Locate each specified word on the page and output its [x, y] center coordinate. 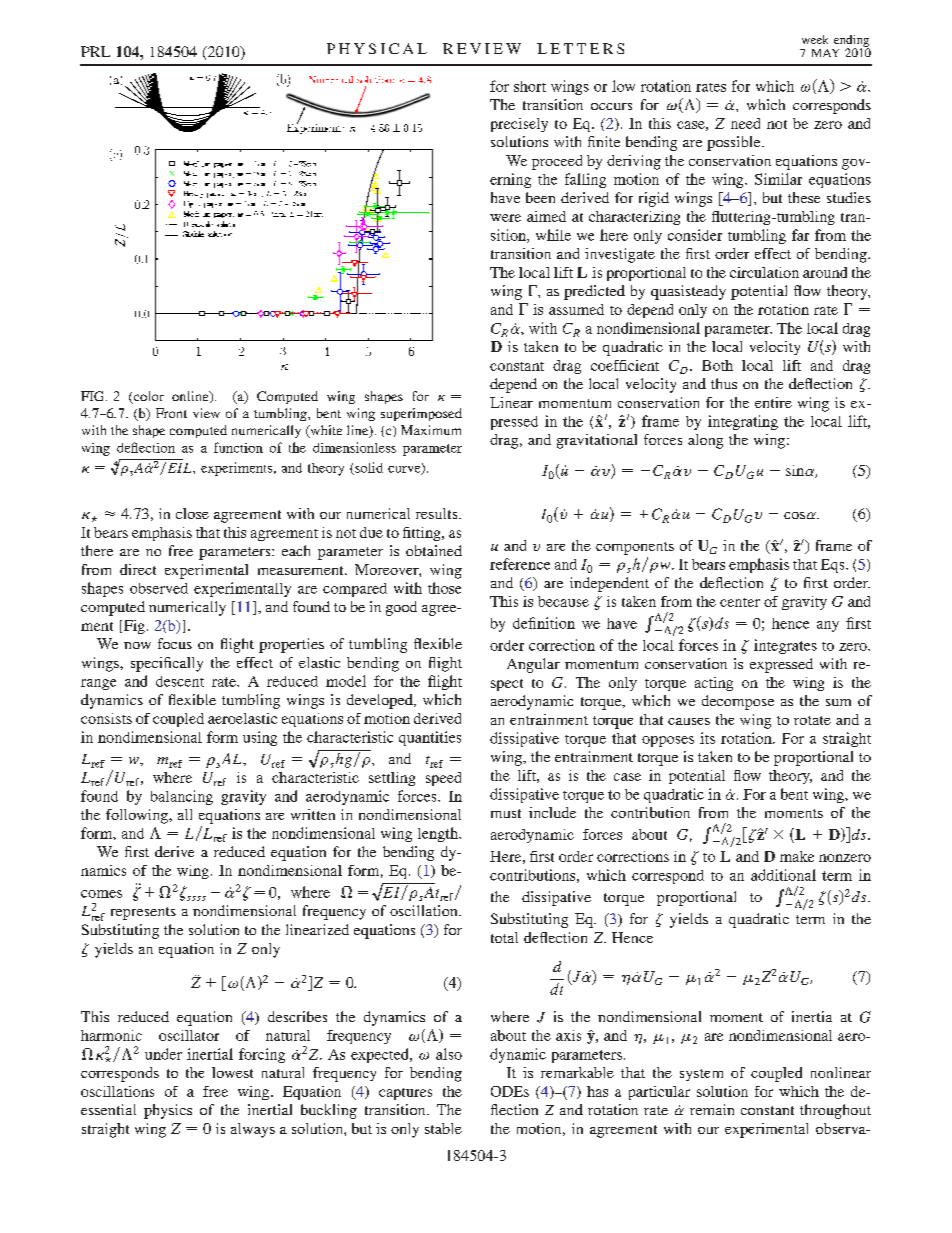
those [444, 588]
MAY [825, 53]
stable [443, 1128]
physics [168, 1111]
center [740, 602]
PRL [95, 51]
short [530, 86]
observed [159, 588]
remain [712, 1109]
